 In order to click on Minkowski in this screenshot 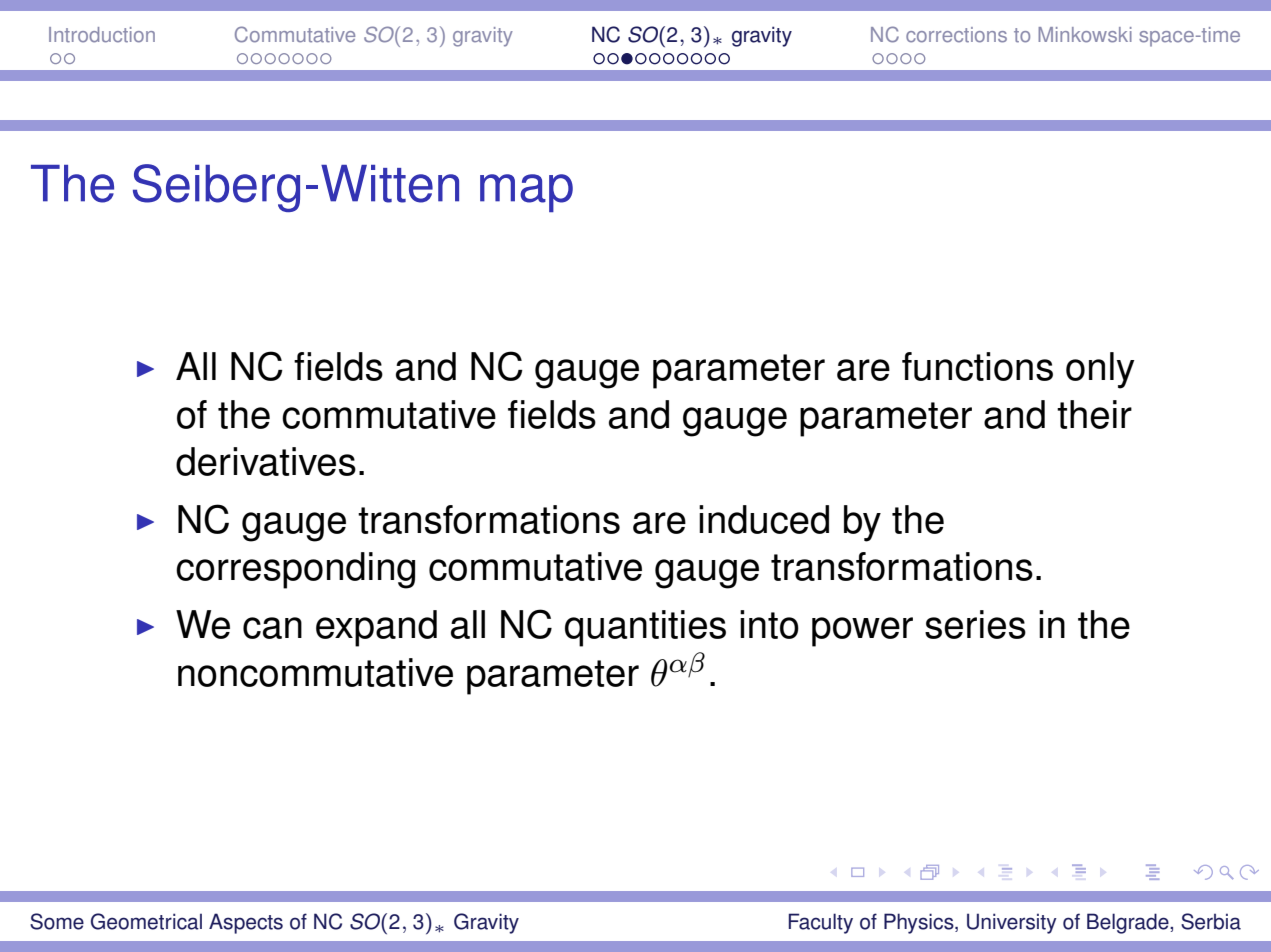, I will do `click(1085, 35)`.
